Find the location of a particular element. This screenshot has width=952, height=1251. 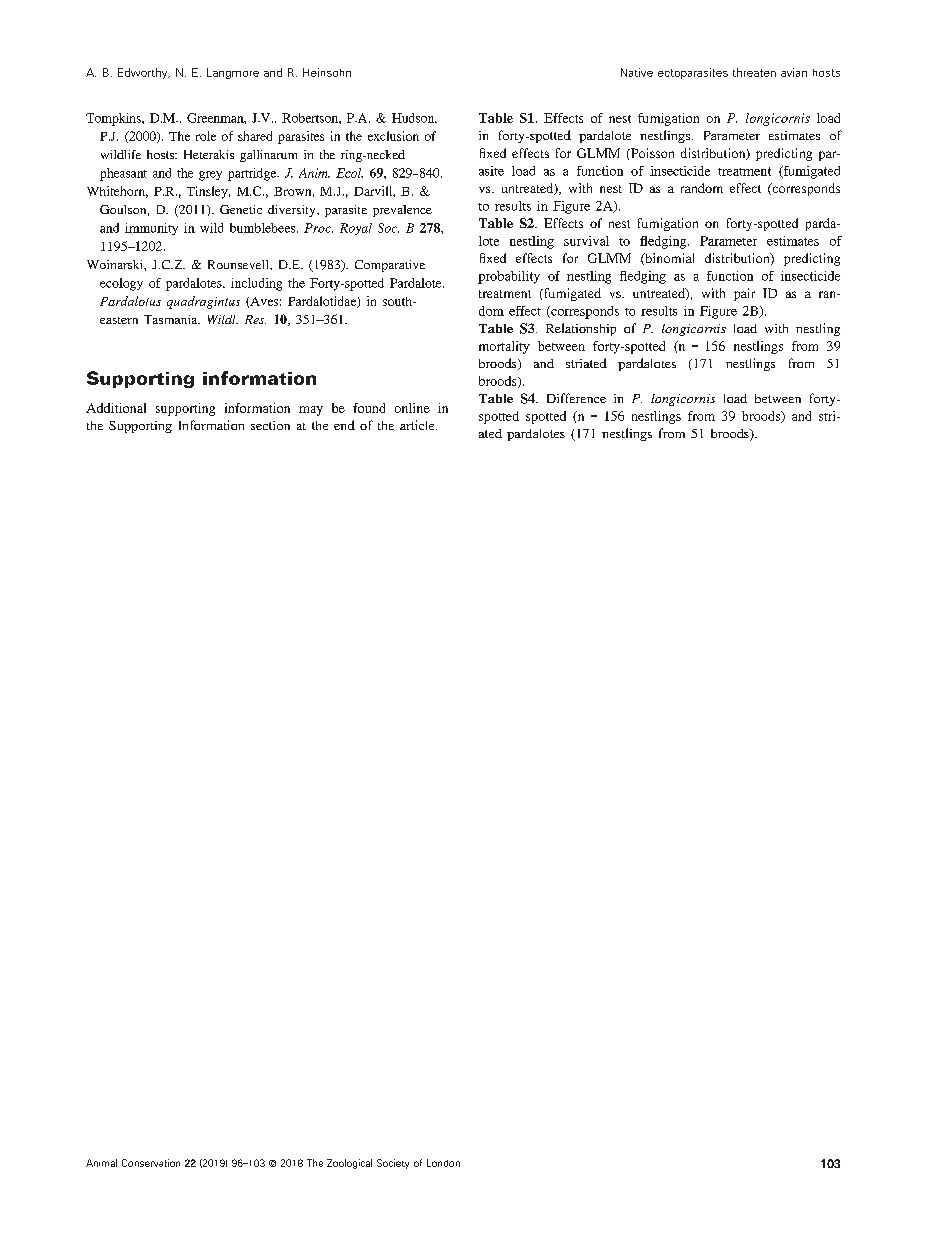

role is located at coordinates (206, 136).
